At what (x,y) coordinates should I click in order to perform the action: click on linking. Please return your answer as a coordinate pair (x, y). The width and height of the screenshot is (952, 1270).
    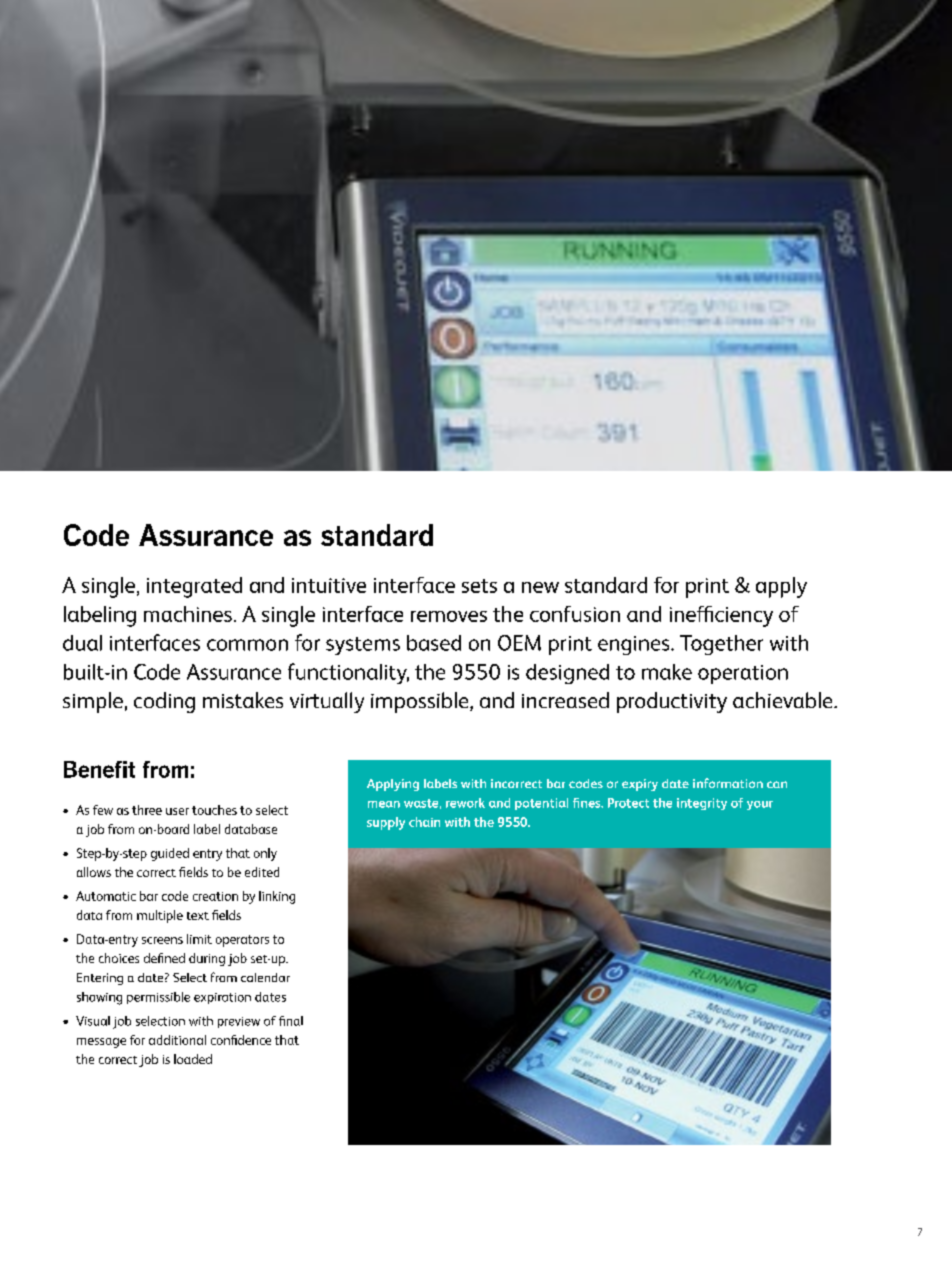
    Looking at the image, I should click on (277, 897).
